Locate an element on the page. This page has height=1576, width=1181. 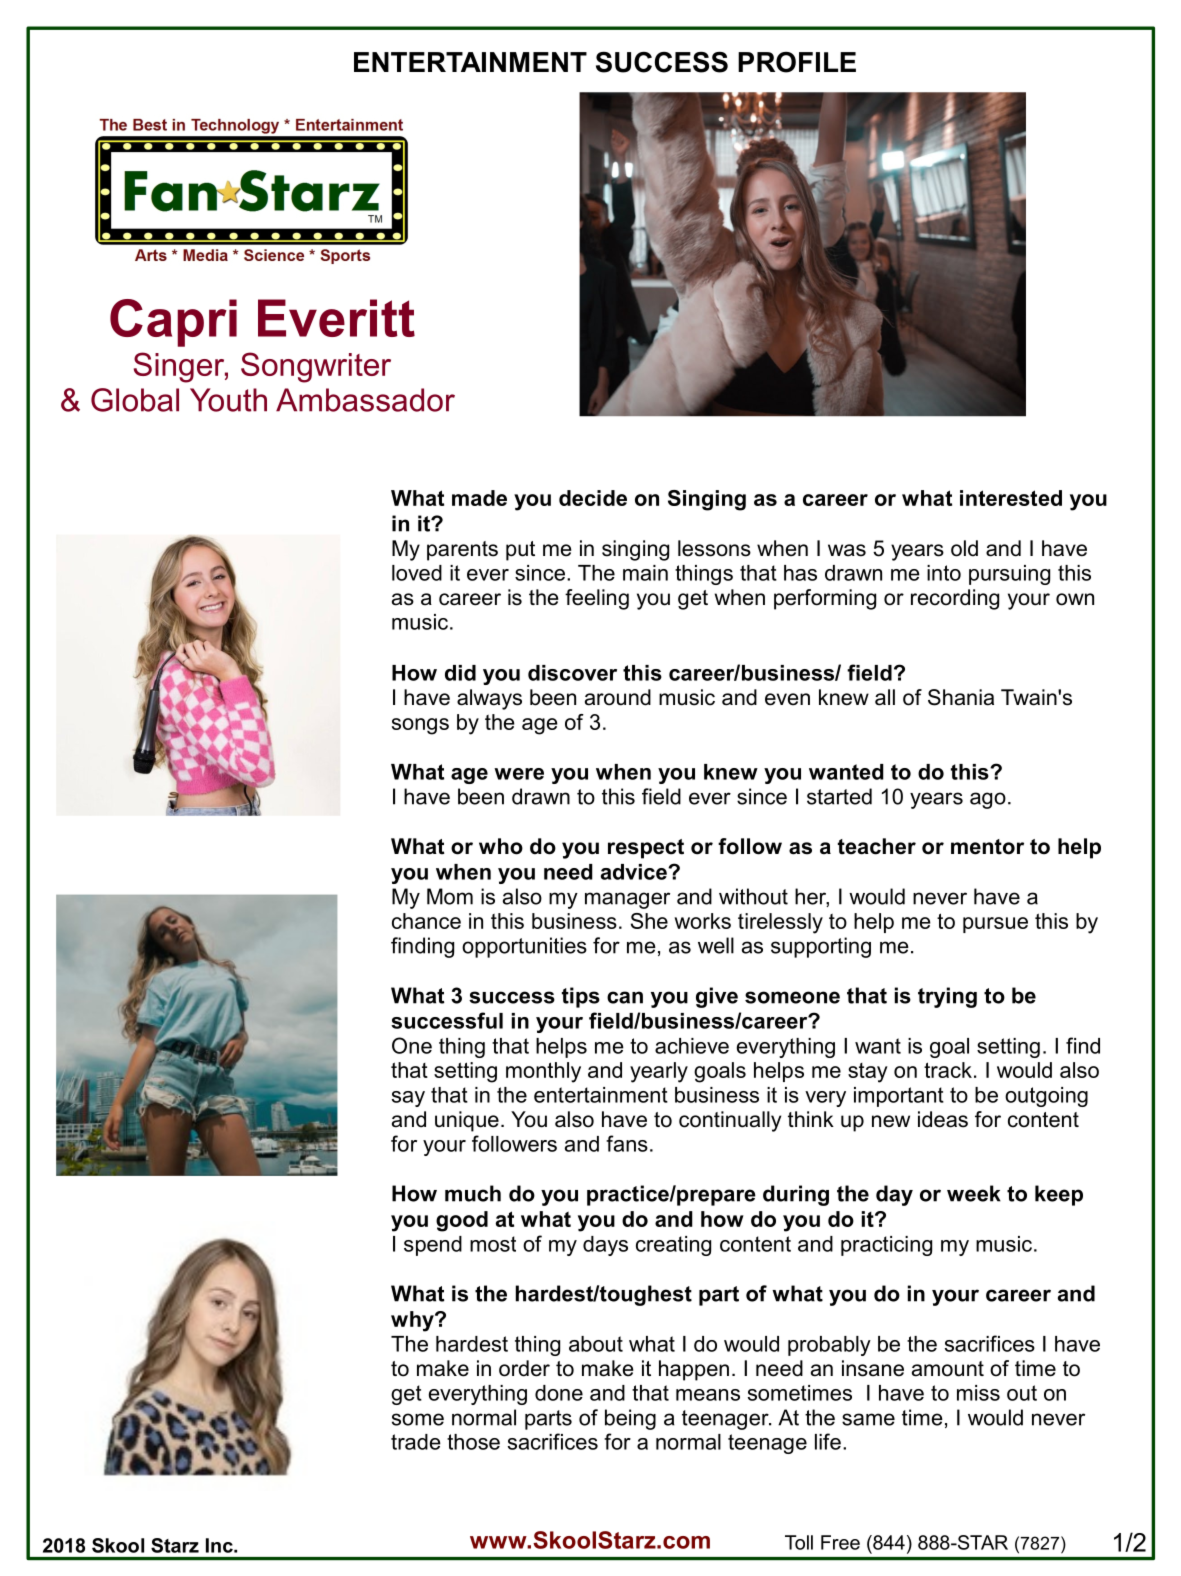
respect is located at coordinates (646, 849).
